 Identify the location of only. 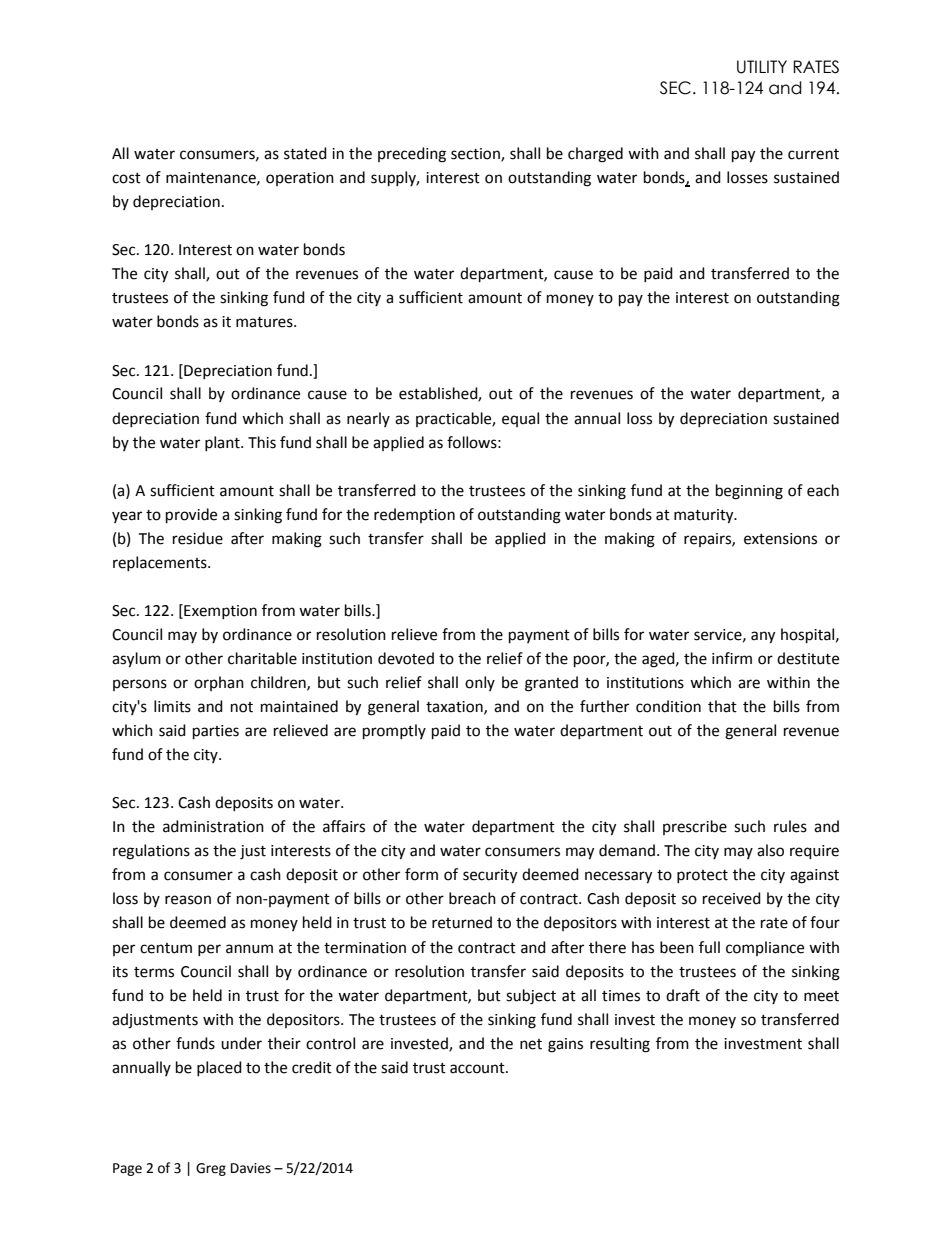
(480, 683).
